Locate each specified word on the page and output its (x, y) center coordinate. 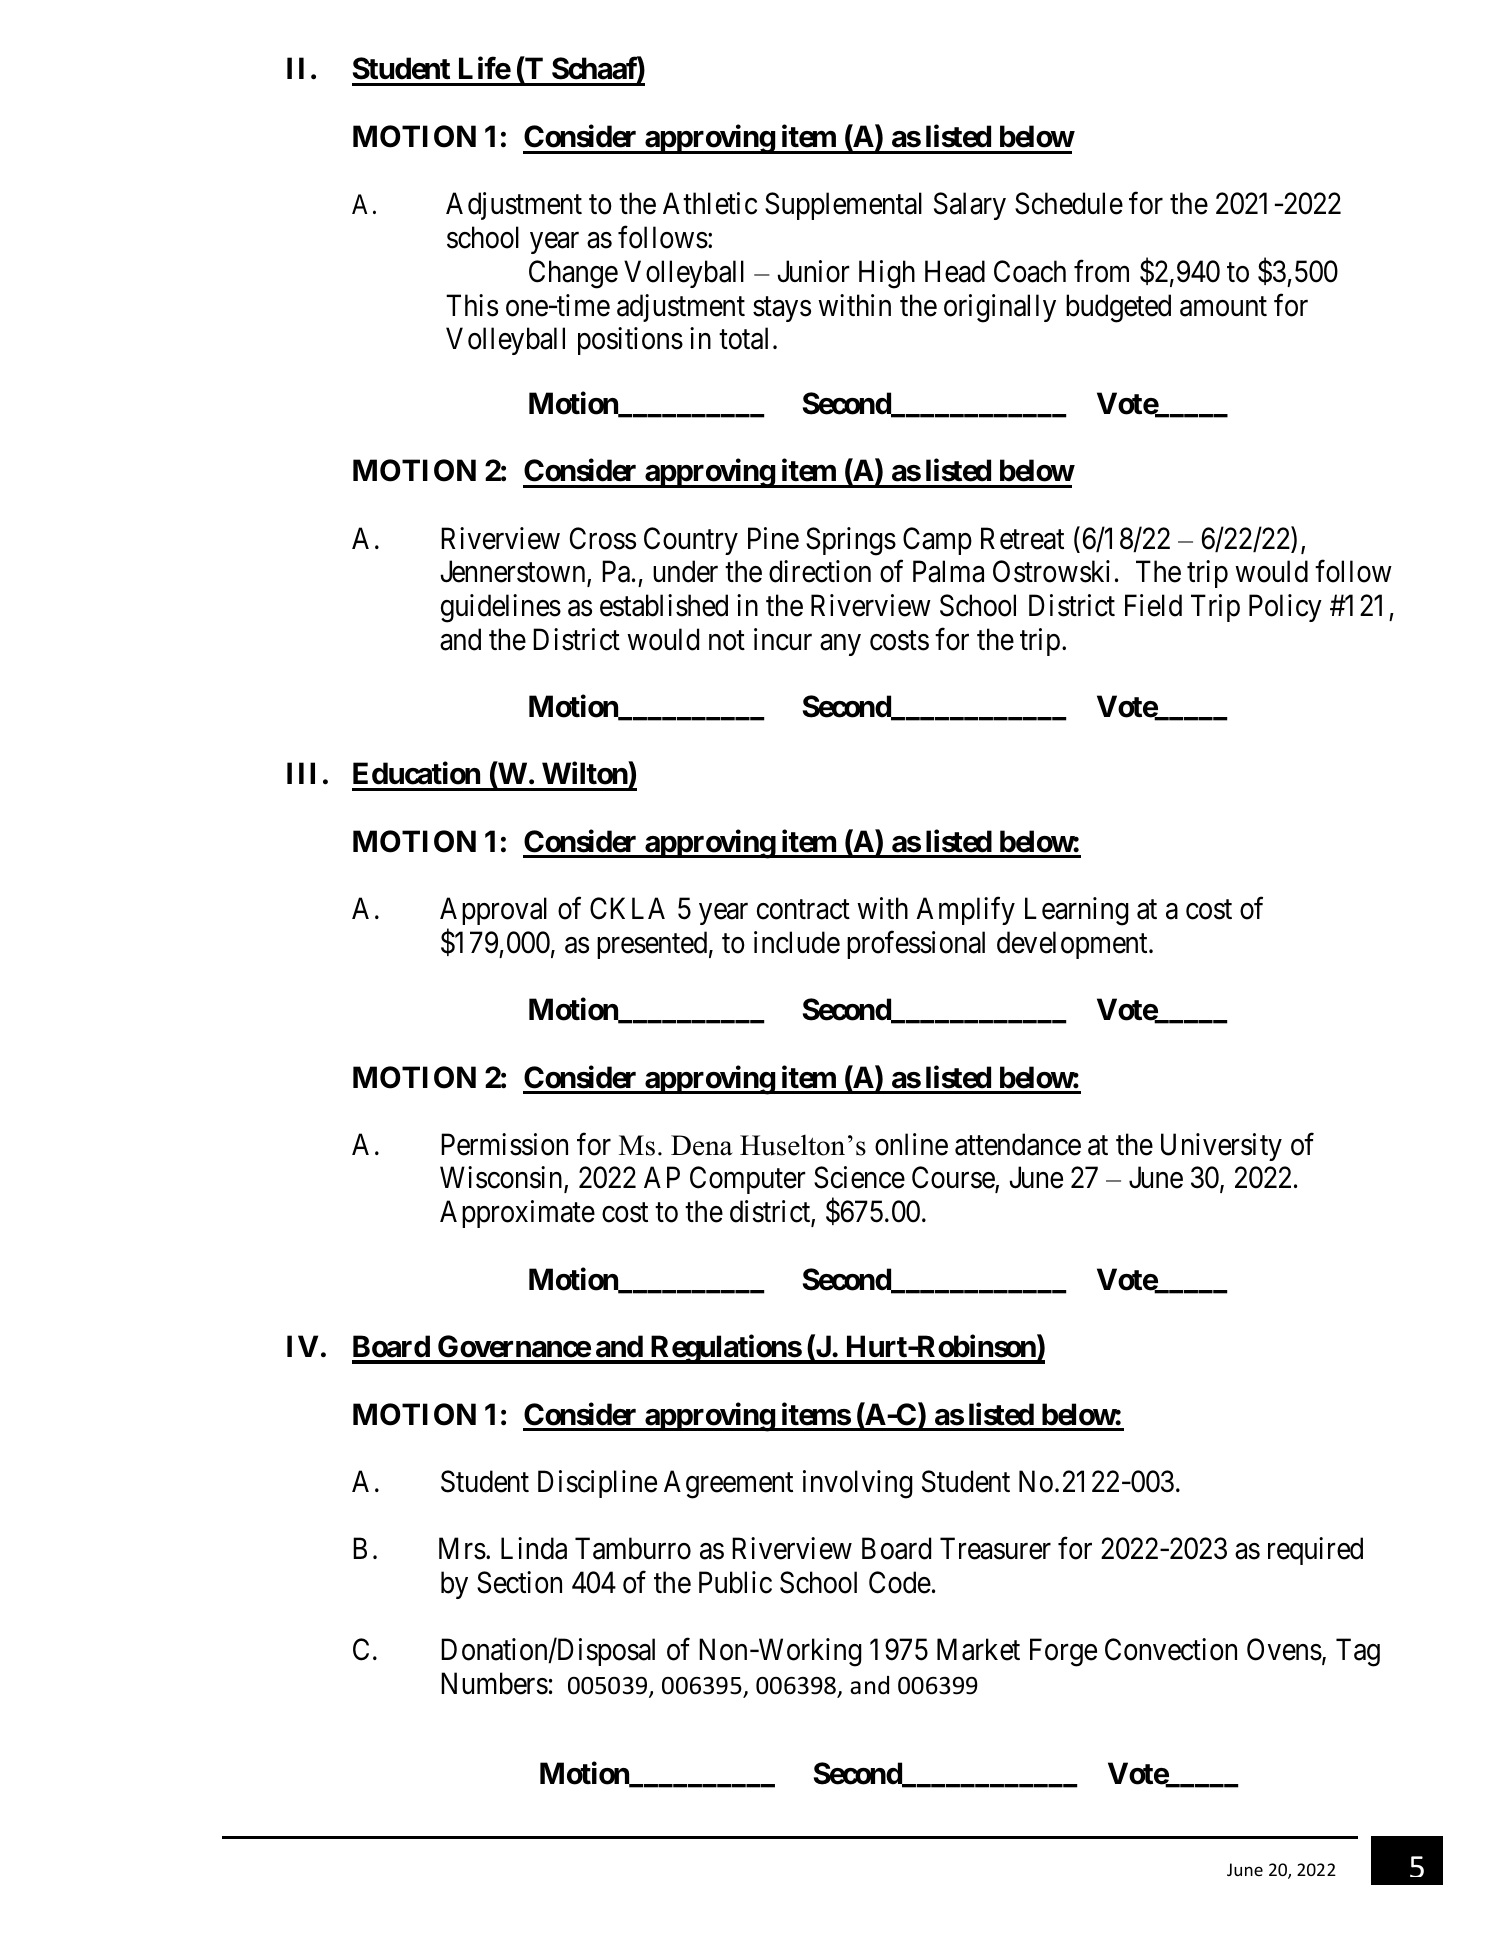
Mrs (462, 1549)
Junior (813, 271)
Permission (504, 1144)
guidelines (501, 608)
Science (859, 1177)
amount (1223, 307)
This (472, 305)
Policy (1285, 608)
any (840, 645)
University (1221, 1147)
